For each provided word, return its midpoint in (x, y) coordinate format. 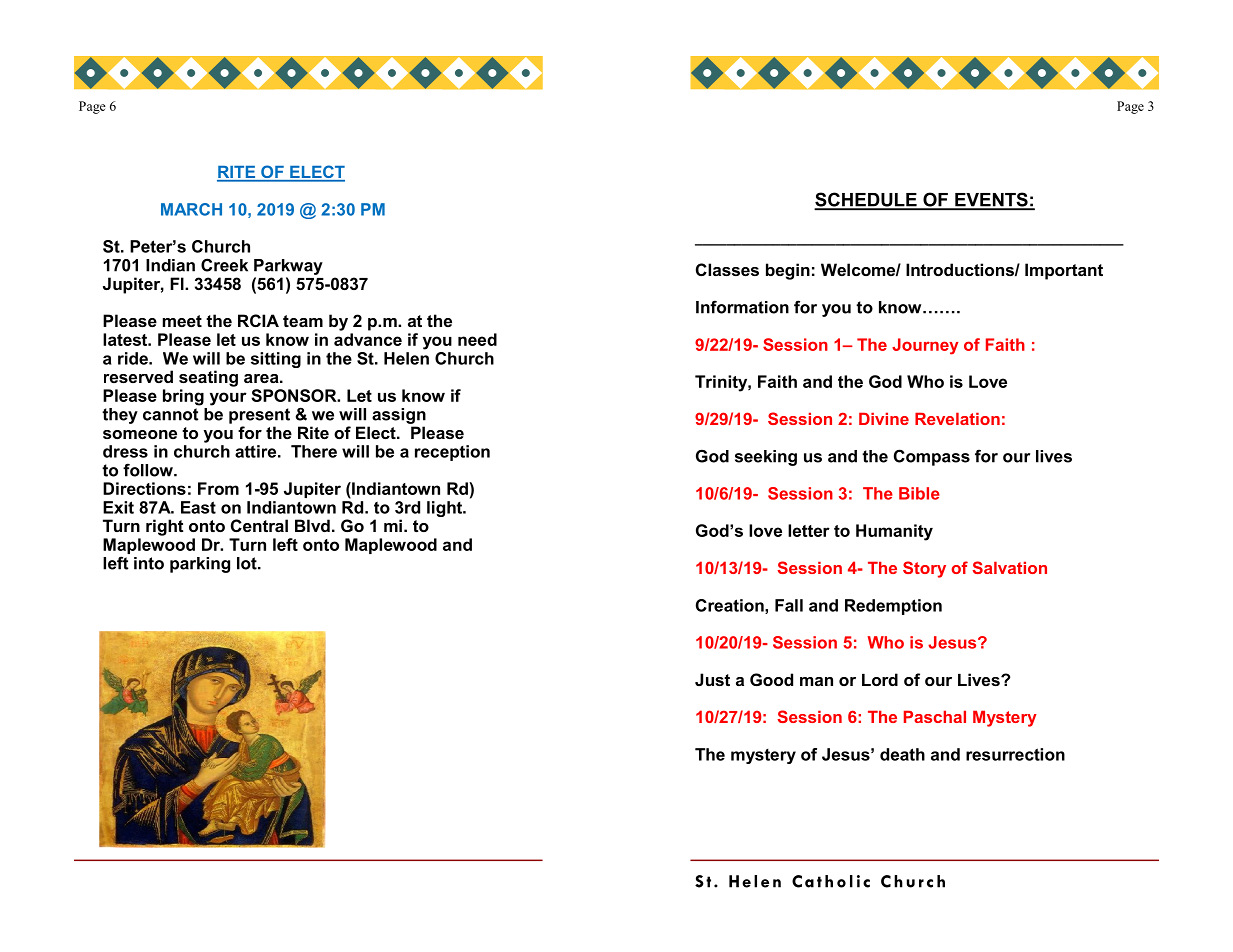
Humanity (894, 532)
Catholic (831, 881)
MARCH (191, 209)
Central (259, 525)
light (445, 509)
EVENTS (991, 200)
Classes (727, 269)
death (902, 754)
